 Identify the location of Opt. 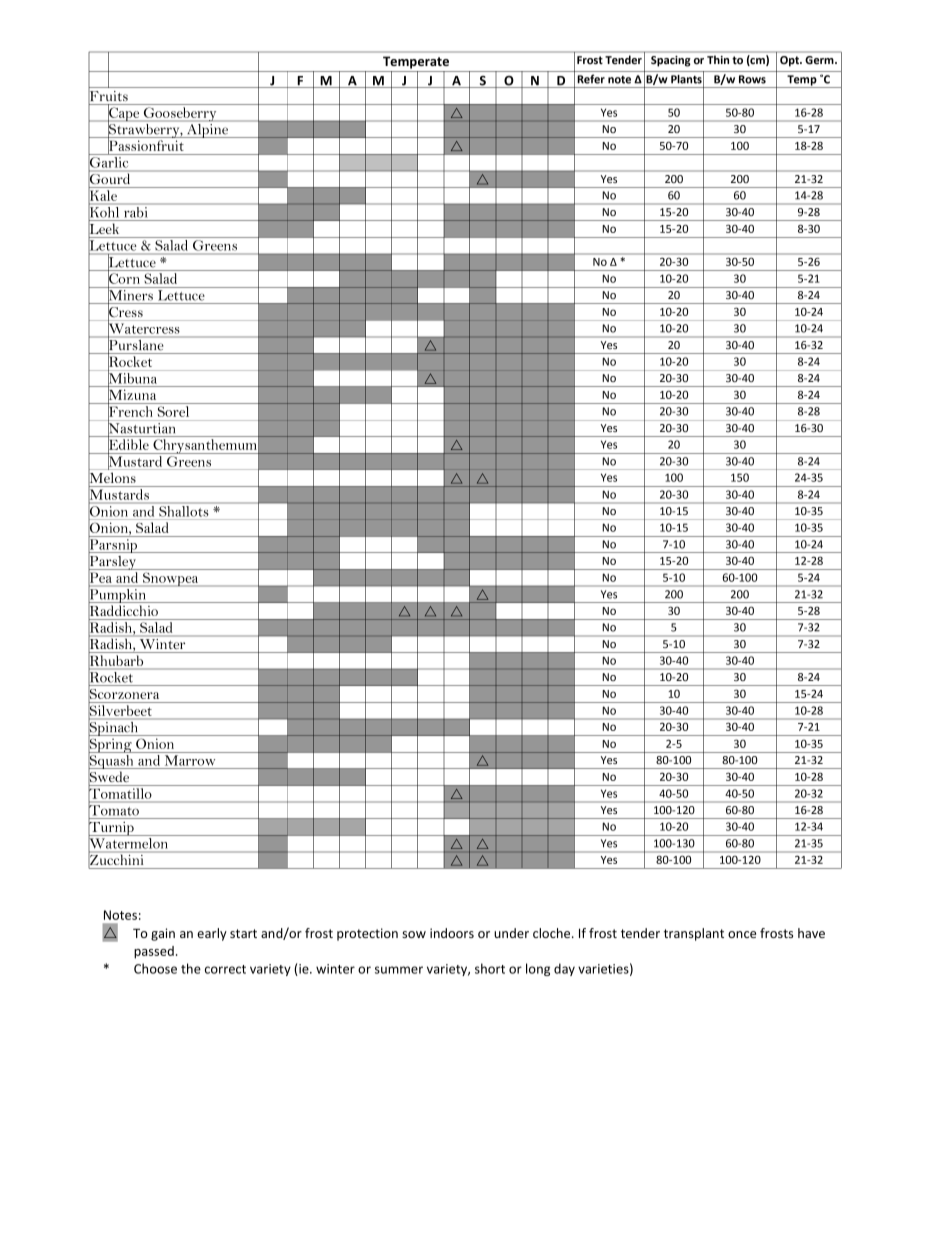
(790, 61).
